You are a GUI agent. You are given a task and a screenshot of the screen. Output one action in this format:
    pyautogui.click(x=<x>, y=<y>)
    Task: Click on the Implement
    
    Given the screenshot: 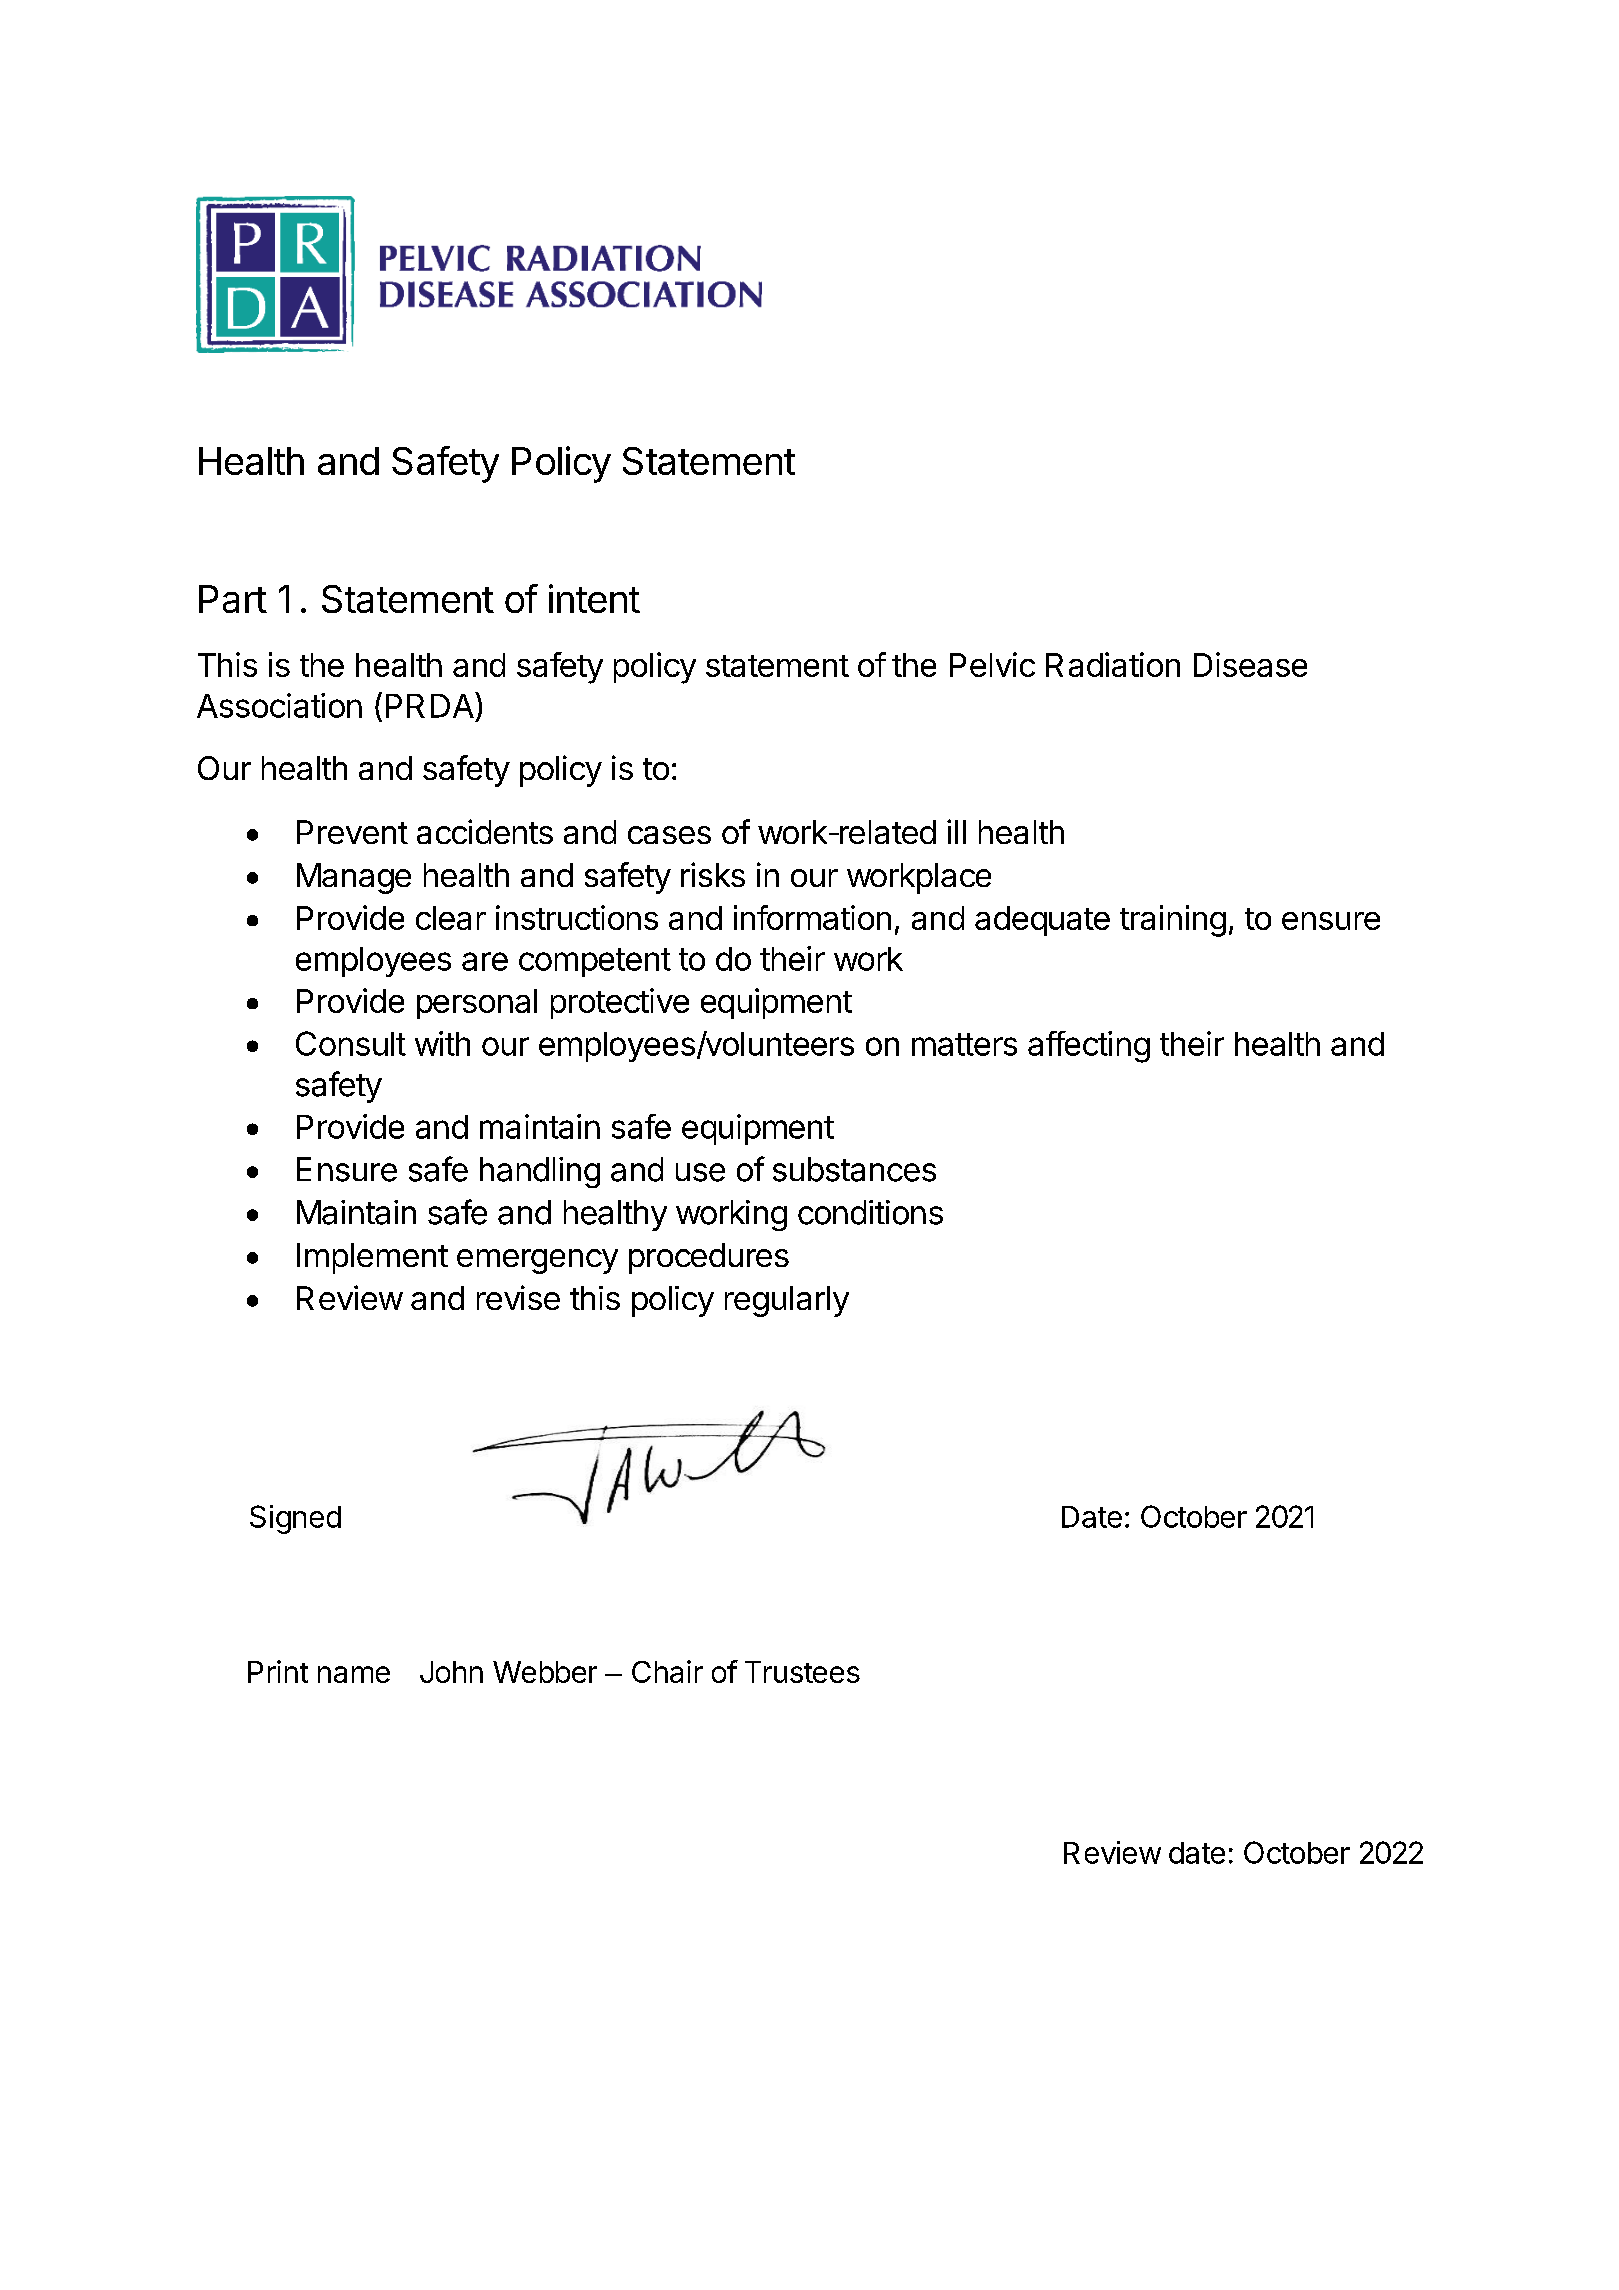 What is the action you would take?
    pyautogui.click(x=372, y=1258)
